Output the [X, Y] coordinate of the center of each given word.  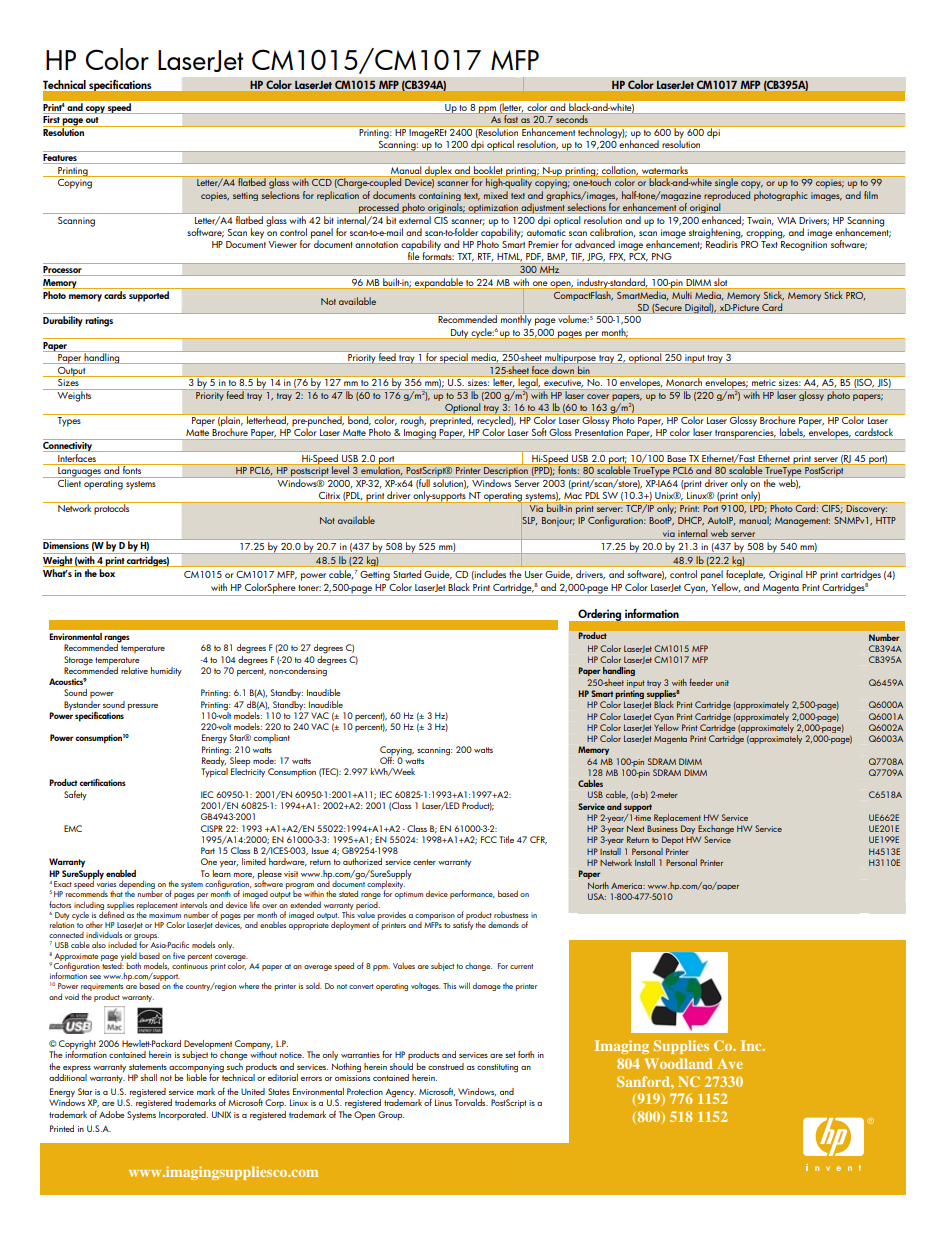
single [726, 182]
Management [802, 522]
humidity [166, 672]
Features [61, 159]
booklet [488, 168]
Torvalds [471, 1102]
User [534, 574]
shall [149, 1077]
